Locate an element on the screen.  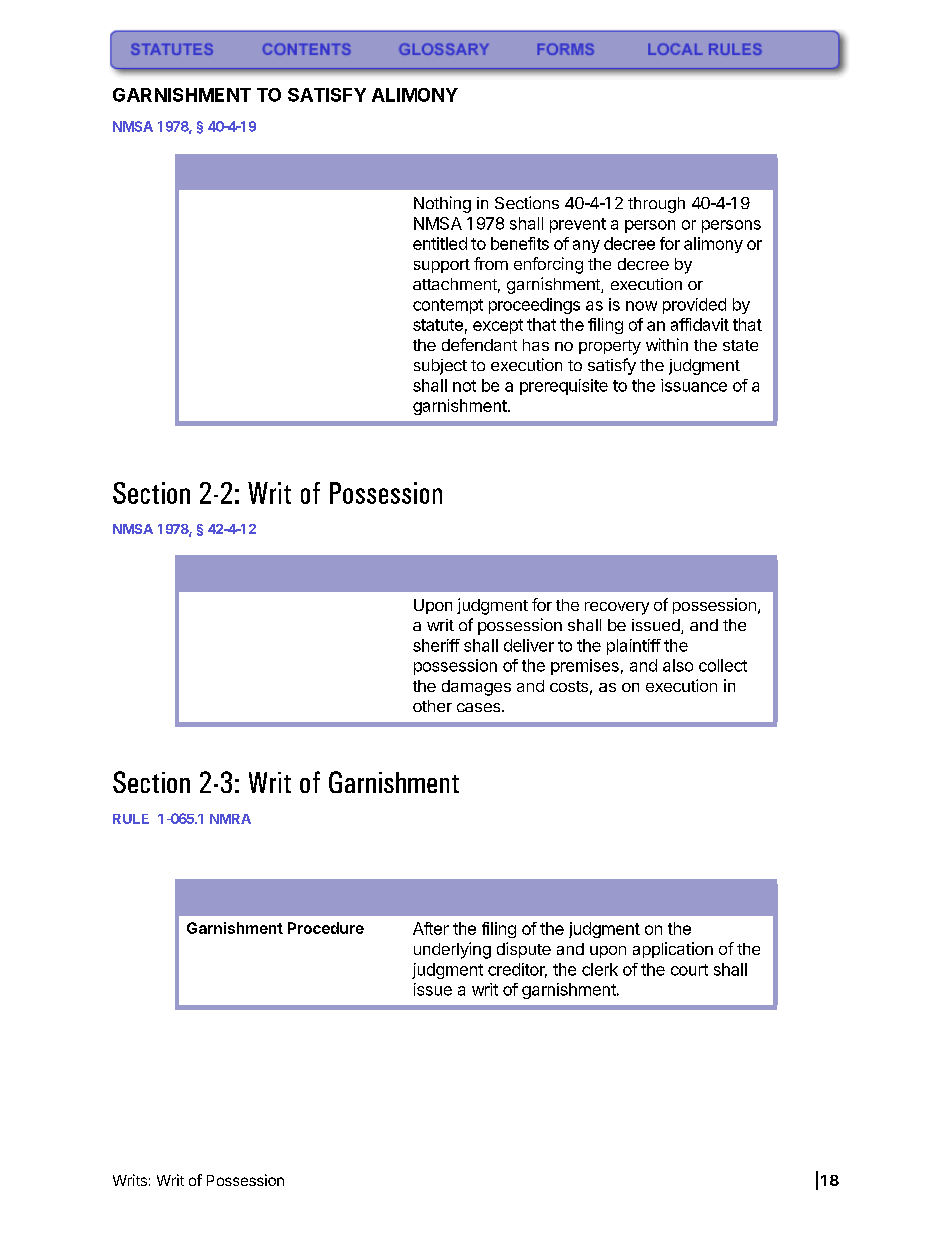
also is located at coordinates (678, 665).
